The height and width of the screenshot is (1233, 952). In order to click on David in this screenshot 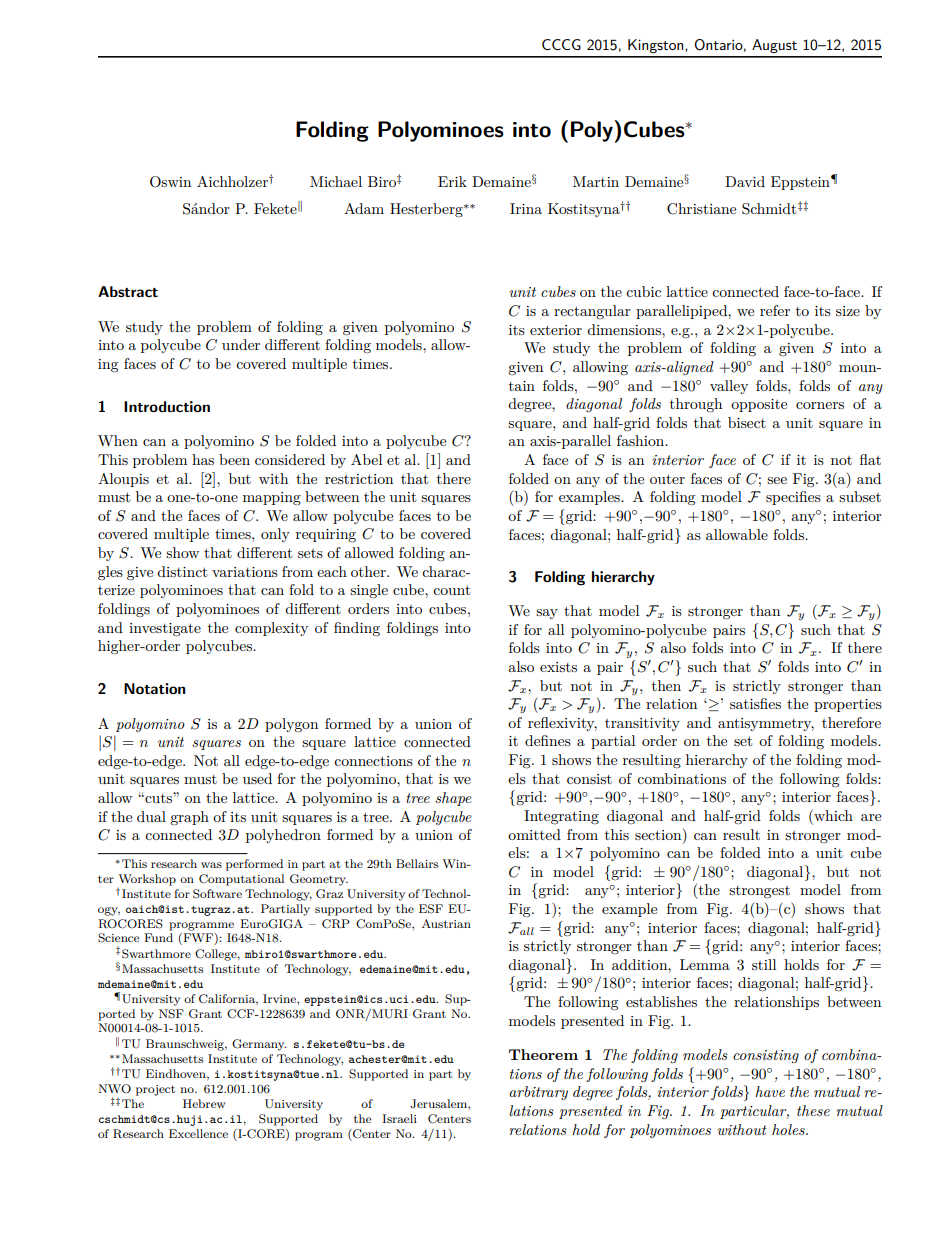, I will do `click(745, 181)`.
